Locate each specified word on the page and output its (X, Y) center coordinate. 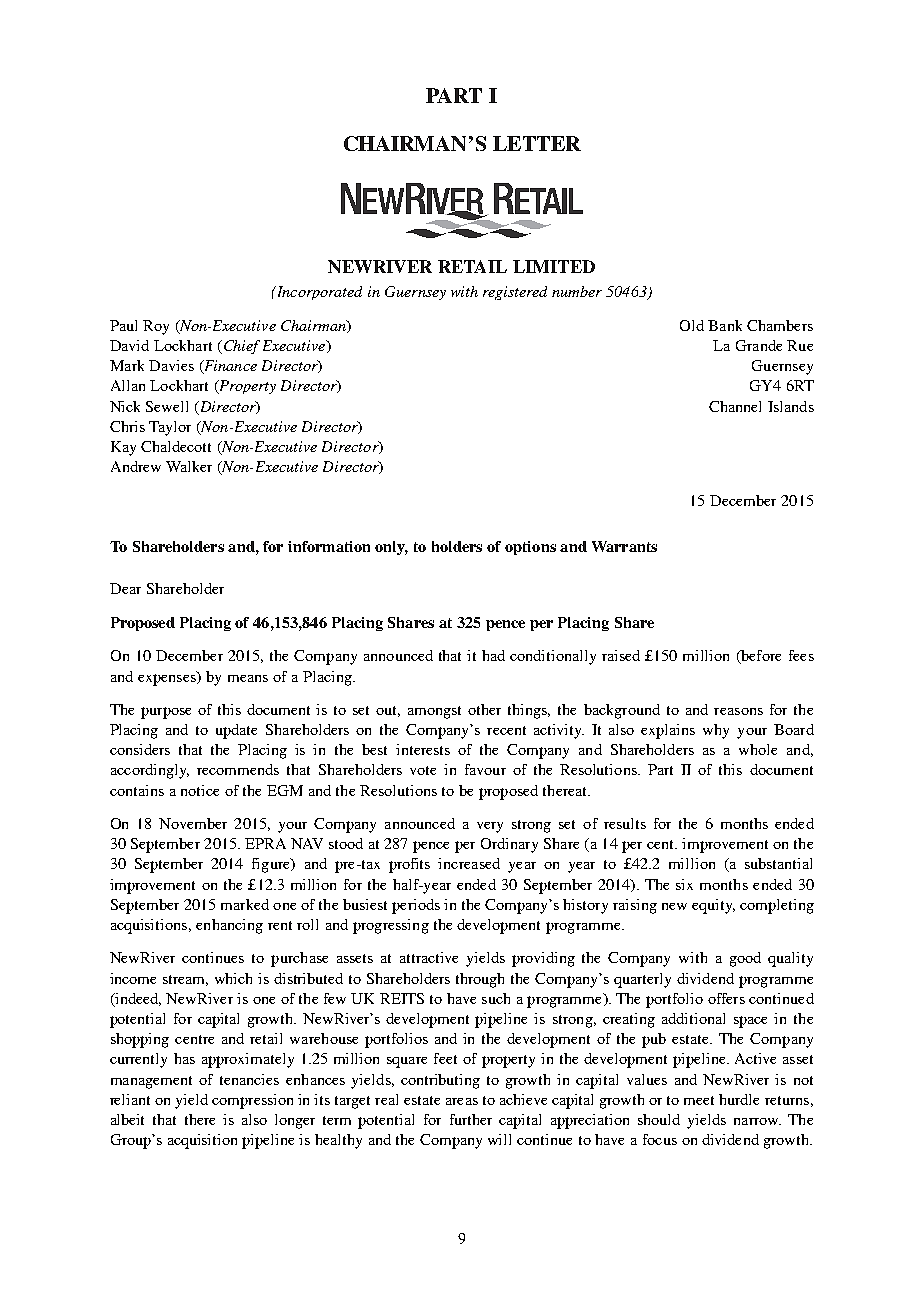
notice (200, 790)
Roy (156, 327)
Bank (725, 325)
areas (462, 1101)
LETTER (537, 143)
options (530, 548)
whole (758, 749)
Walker (189, 466)
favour (485, 769)
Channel (735, 406)
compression (252, 1101)
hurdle (739, 1099)
